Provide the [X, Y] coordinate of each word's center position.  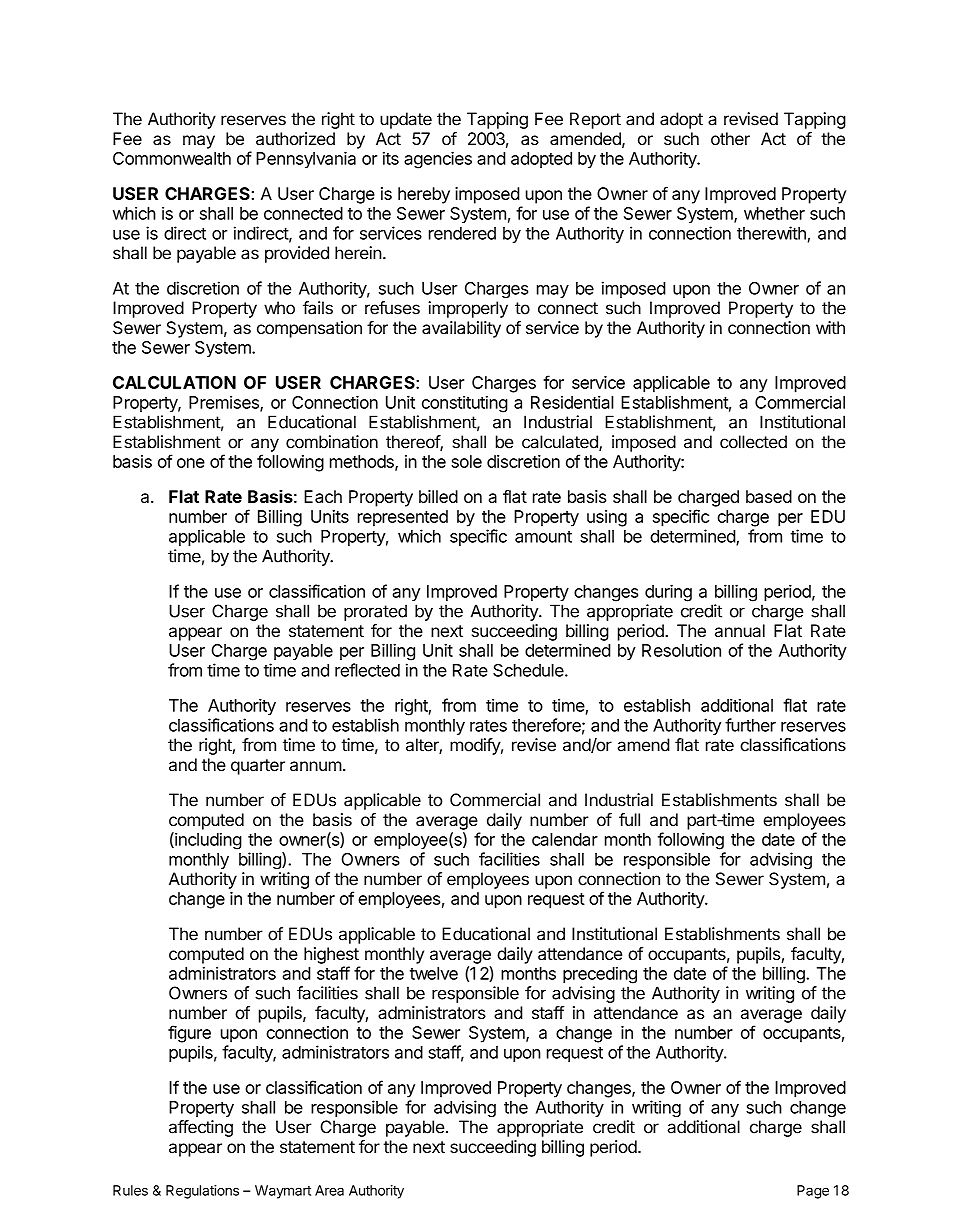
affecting [201, 1128]
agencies [438, 160]
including [207, 841]
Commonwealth [172, 158]
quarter [258, 767]
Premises [225, 403]
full [629, 819]
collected [753, 442]
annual [740, 630]
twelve [434, 973]
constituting [465, 404]
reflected [367, 670]
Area [329, 1190]
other [730, 138]
